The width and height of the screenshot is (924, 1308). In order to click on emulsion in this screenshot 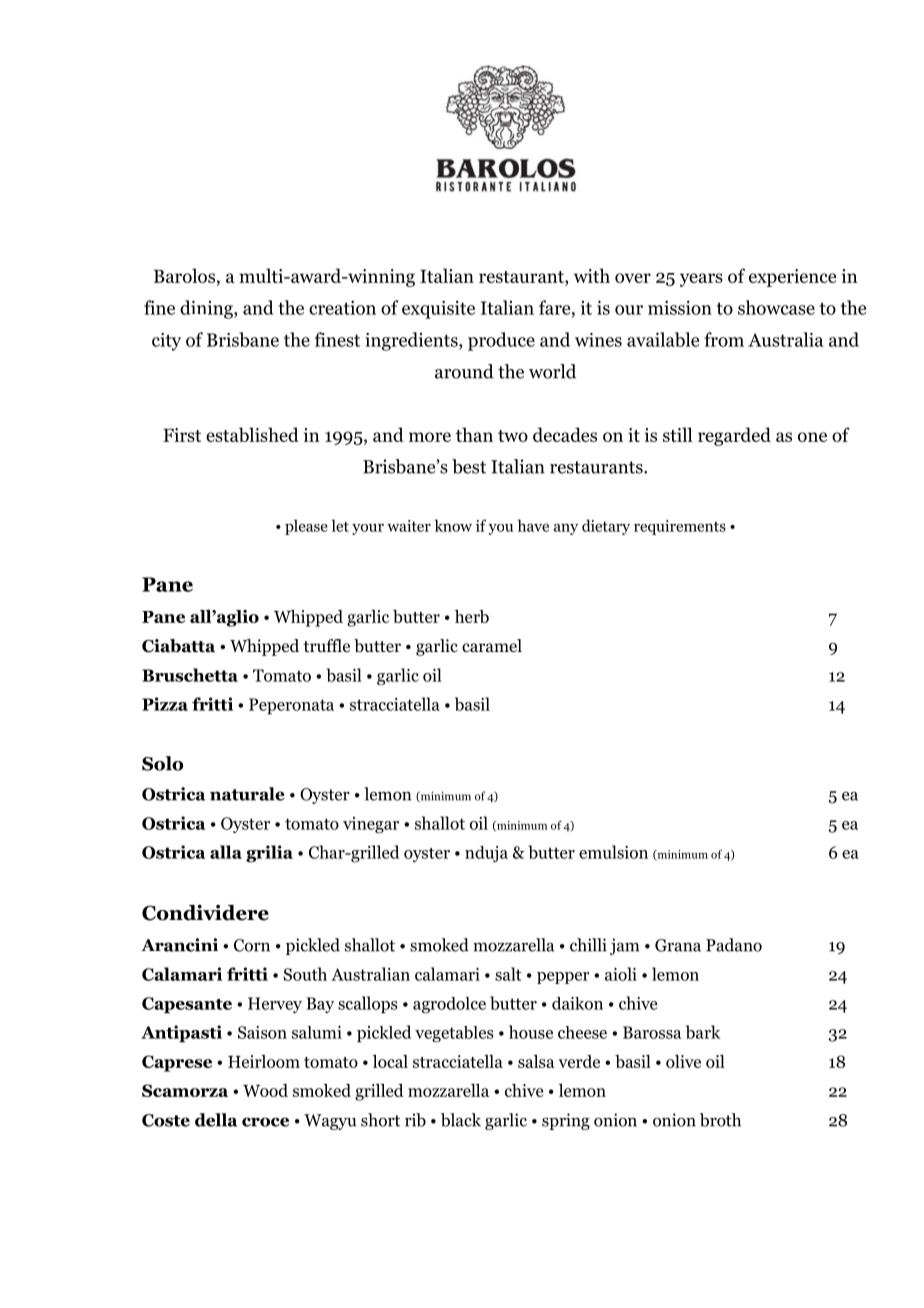, I will do `click(613, 852)`.
